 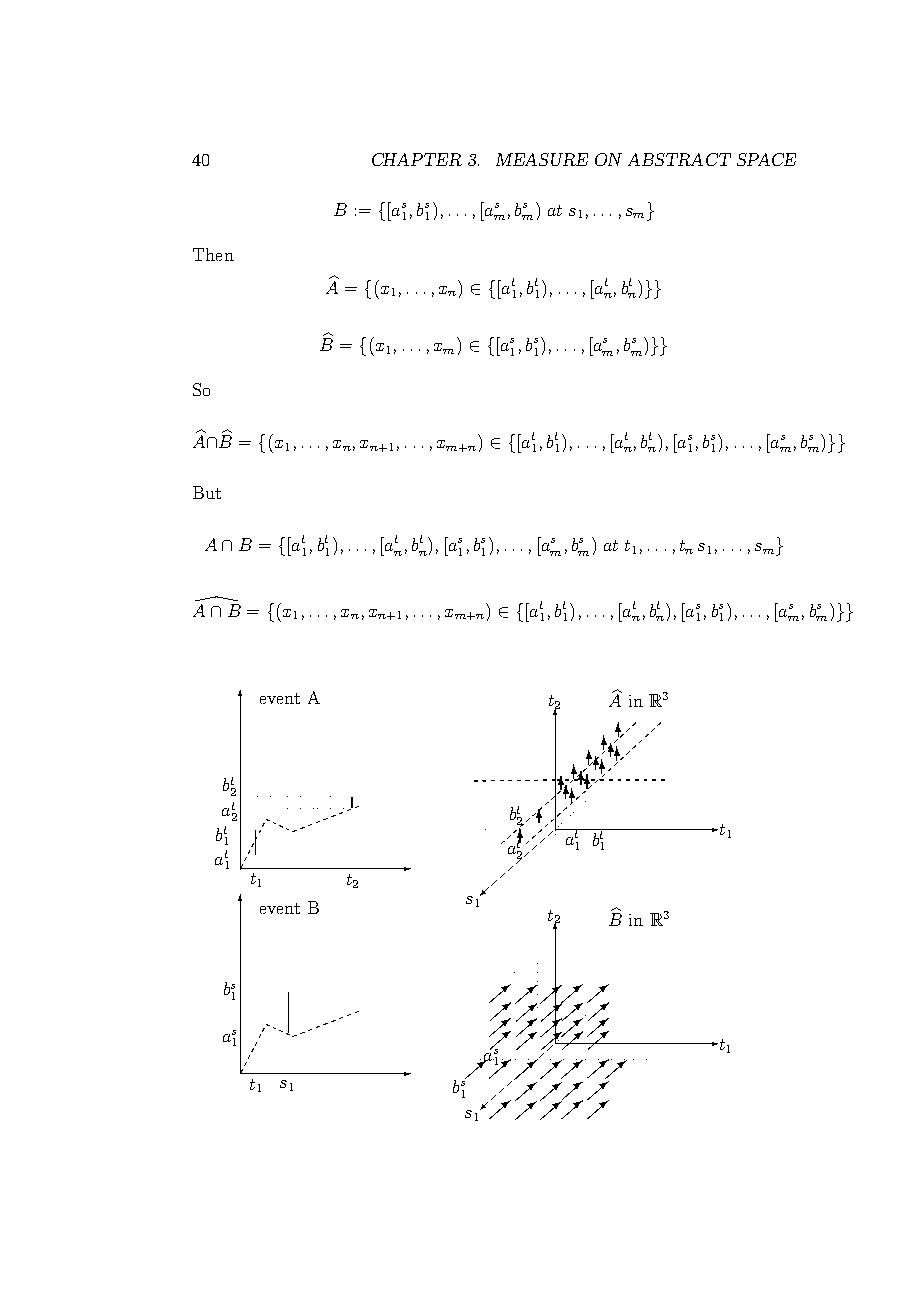 I want to click on SPACE, so click(x=766, y=159).
